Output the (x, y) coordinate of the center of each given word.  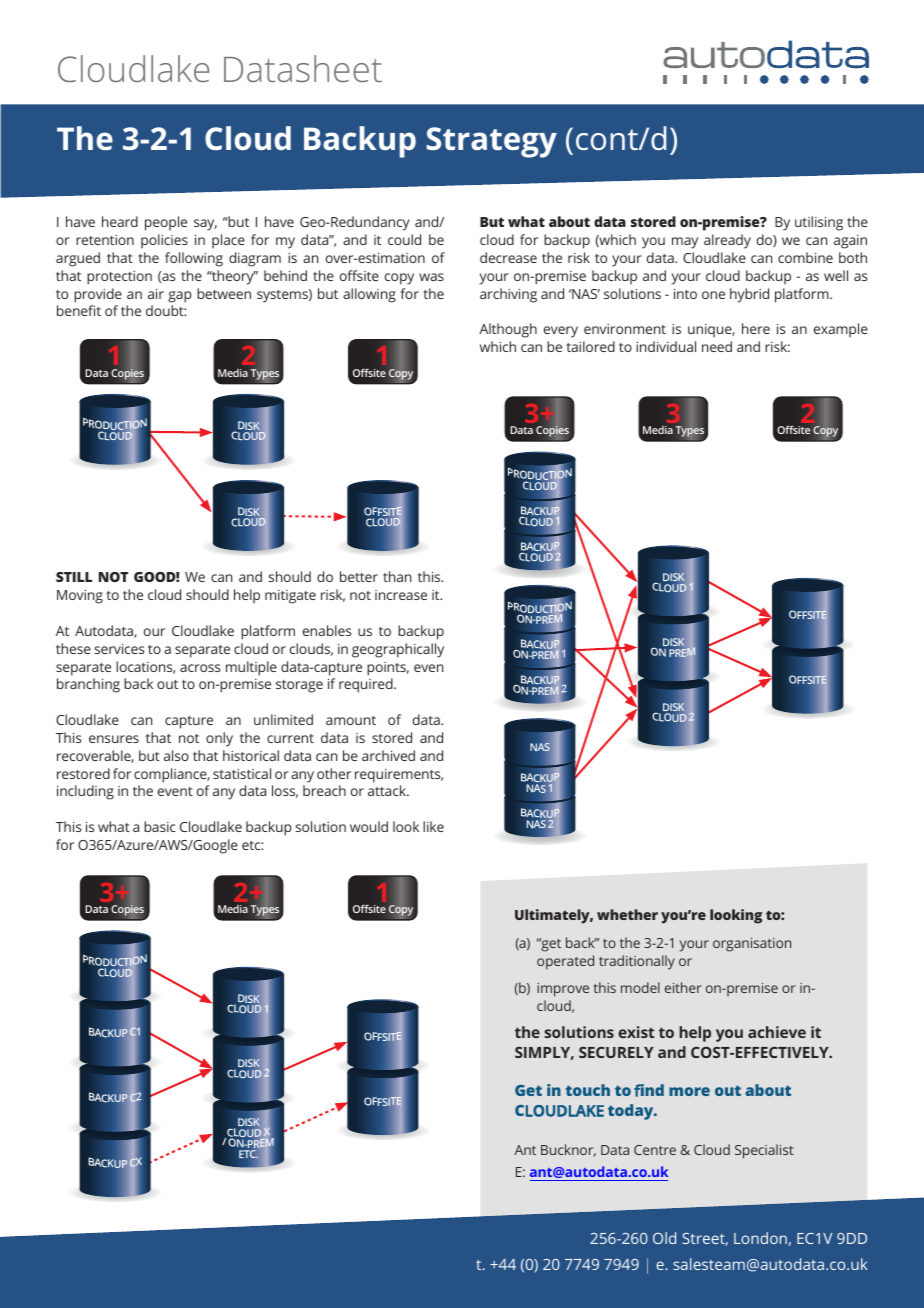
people (166, 223)
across (200, 668)
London (760, 1238)
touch (588, 1090)
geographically (398, 650)
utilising (819, 223)
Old (664, 1238)
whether (627, 914)
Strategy (491, 142)
